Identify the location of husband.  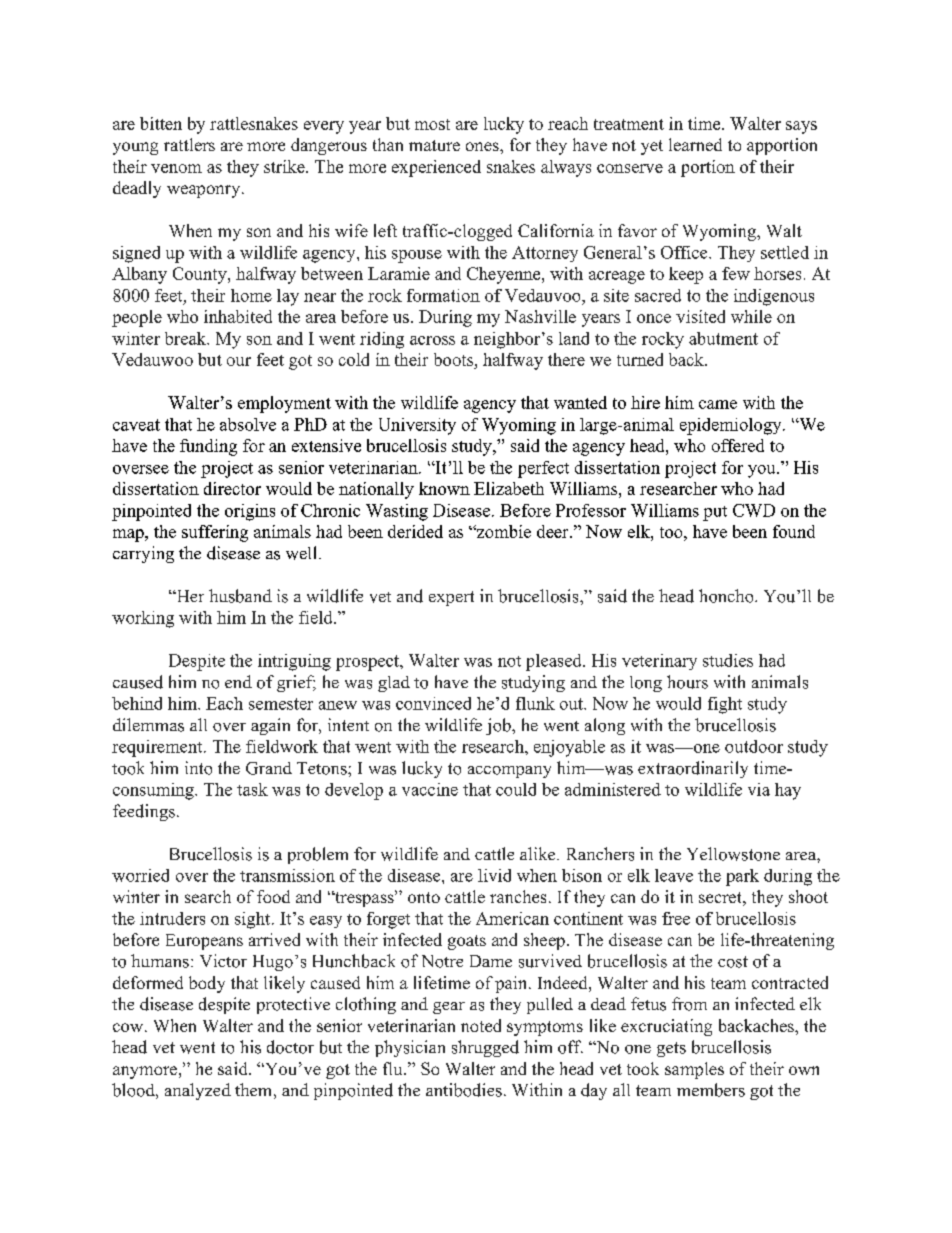
(240, 596).
